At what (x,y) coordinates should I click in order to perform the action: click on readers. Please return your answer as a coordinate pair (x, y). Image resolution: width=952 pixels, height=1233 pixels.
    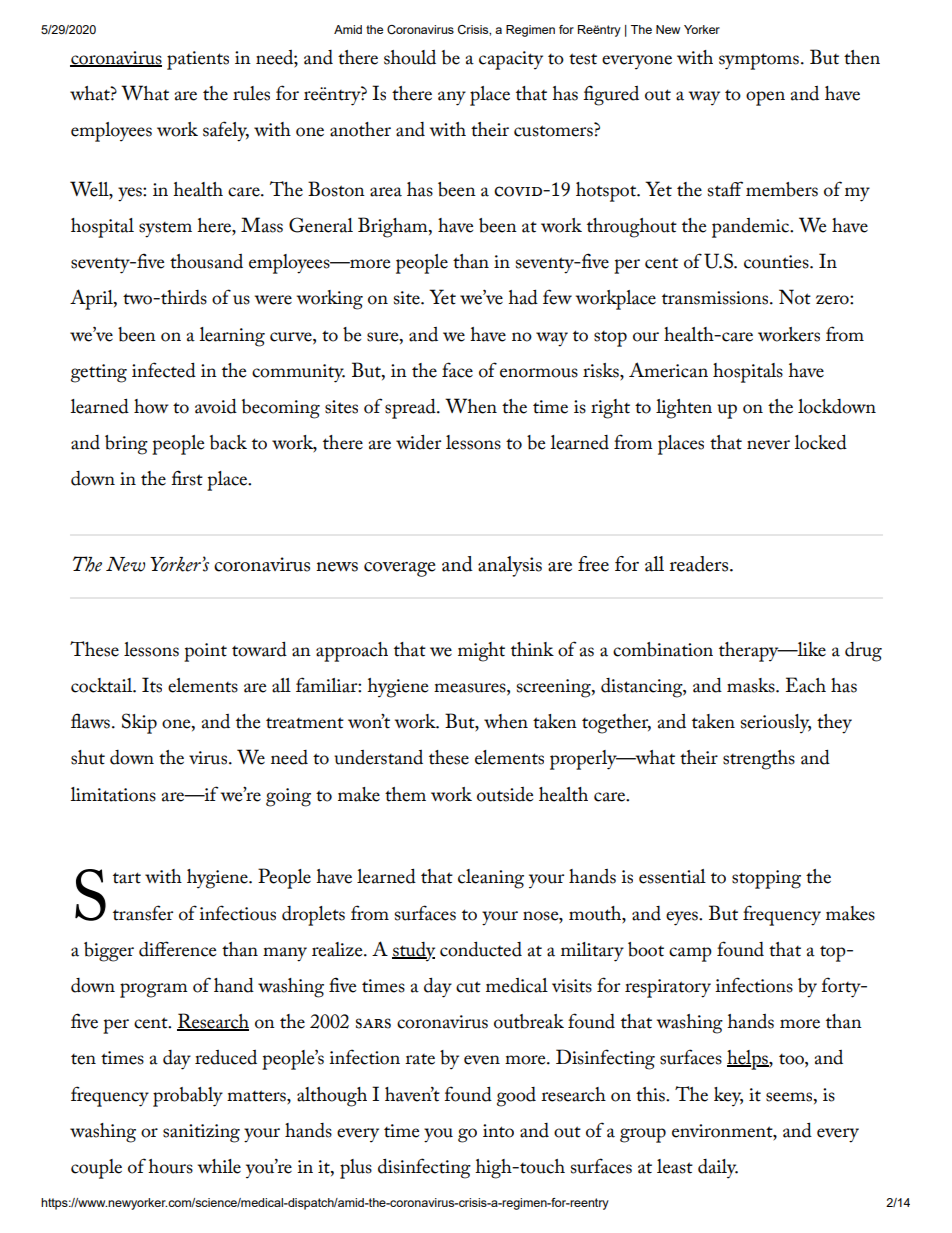
    Looking at the image, I should click on (700, 564).
